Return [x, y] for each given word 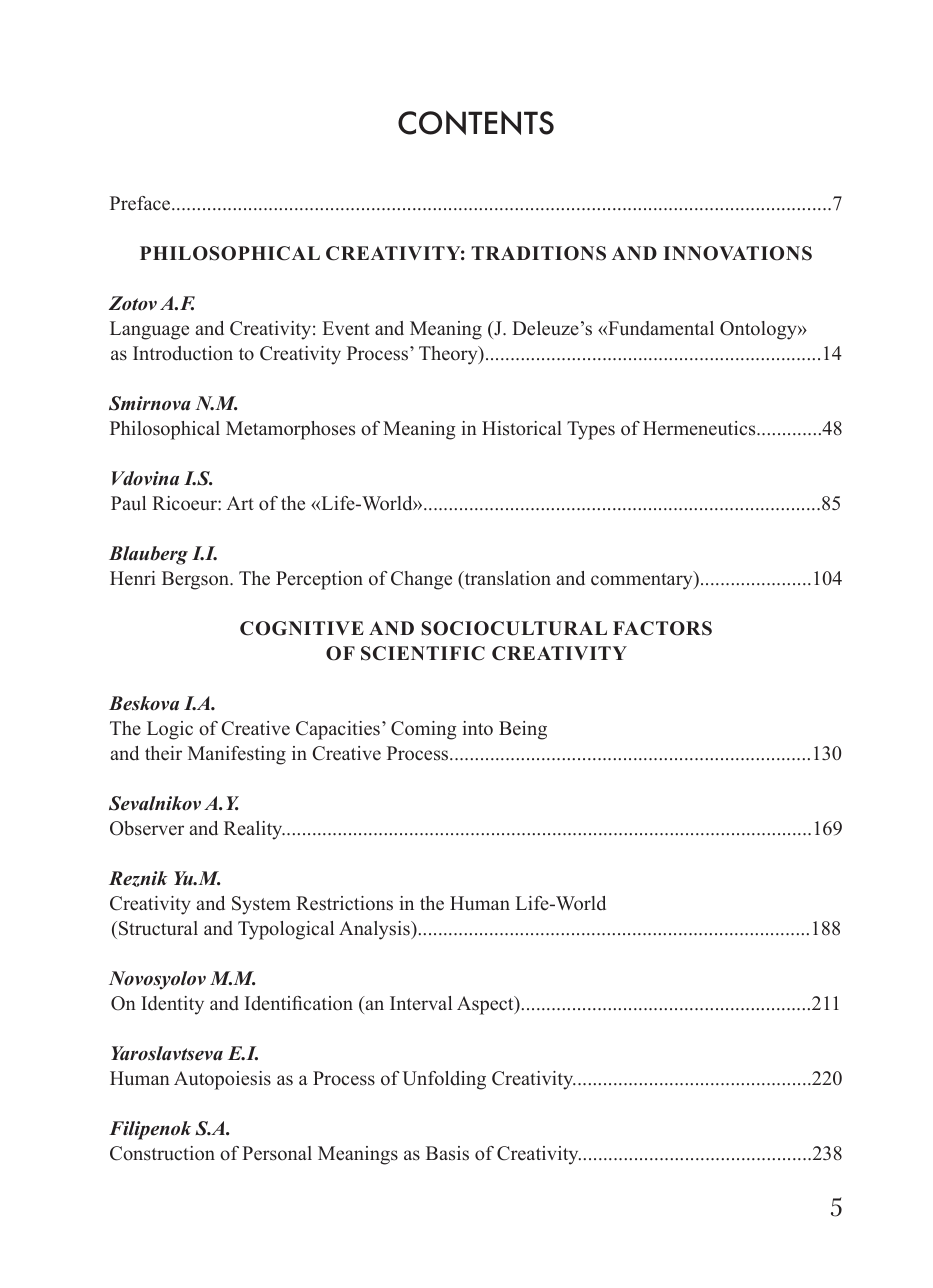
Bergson [196, 580]
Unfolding [444, 1080]
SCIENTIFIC [423, 653]
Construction [162, 1153]
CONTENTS [476, 122]
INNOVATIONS [737, 253]
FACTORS [662, 628]
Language [149, 330]
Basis [447, 1153]
